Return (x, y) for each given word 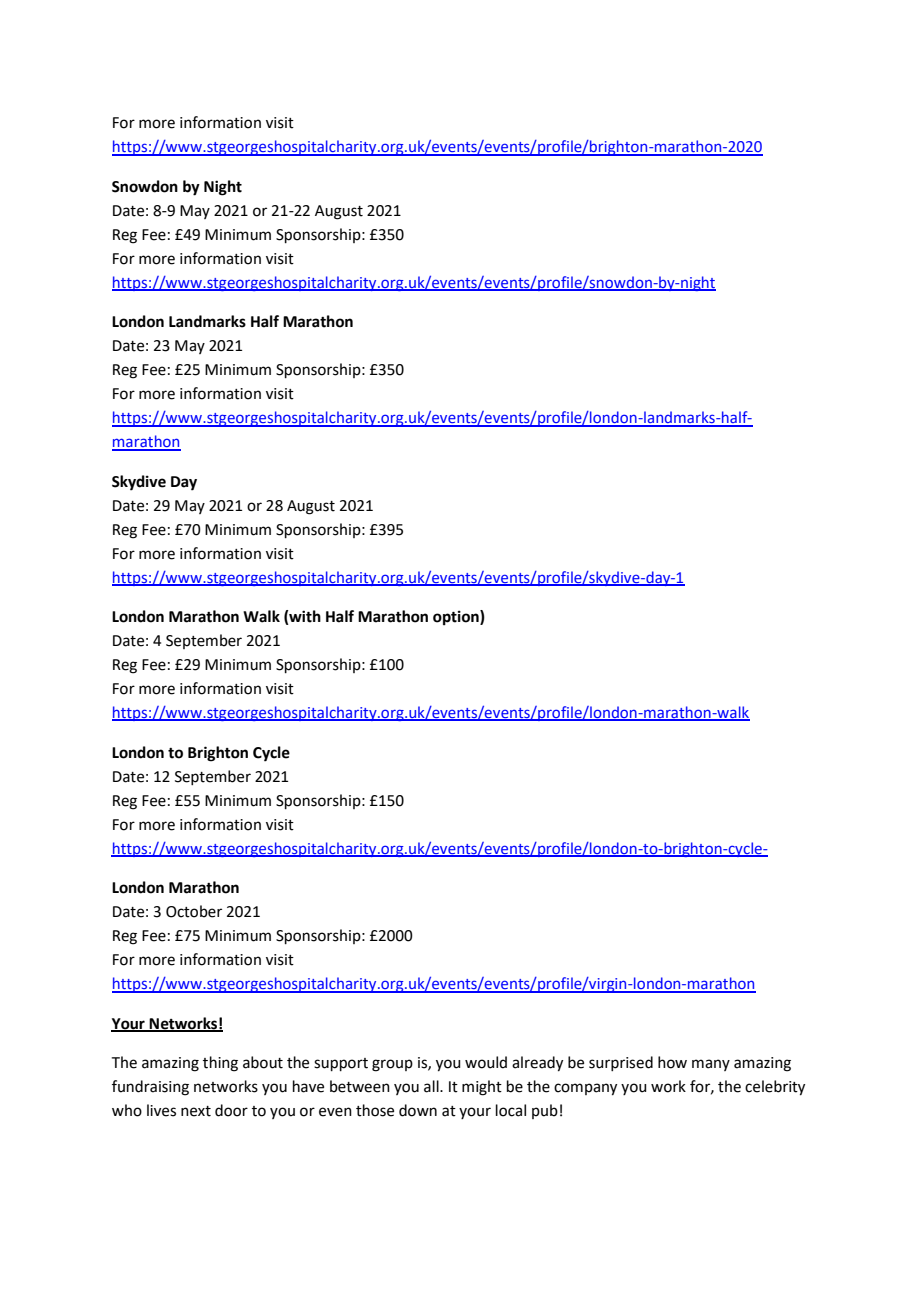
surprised (621, 1063)
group (392, 1065)
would (486, 1062)
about (263, 1062)
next (196, 1111)
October (194, 911)
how (672, 1062)
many (711, 1065)
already (537, 1064)
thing (220, 1064)
